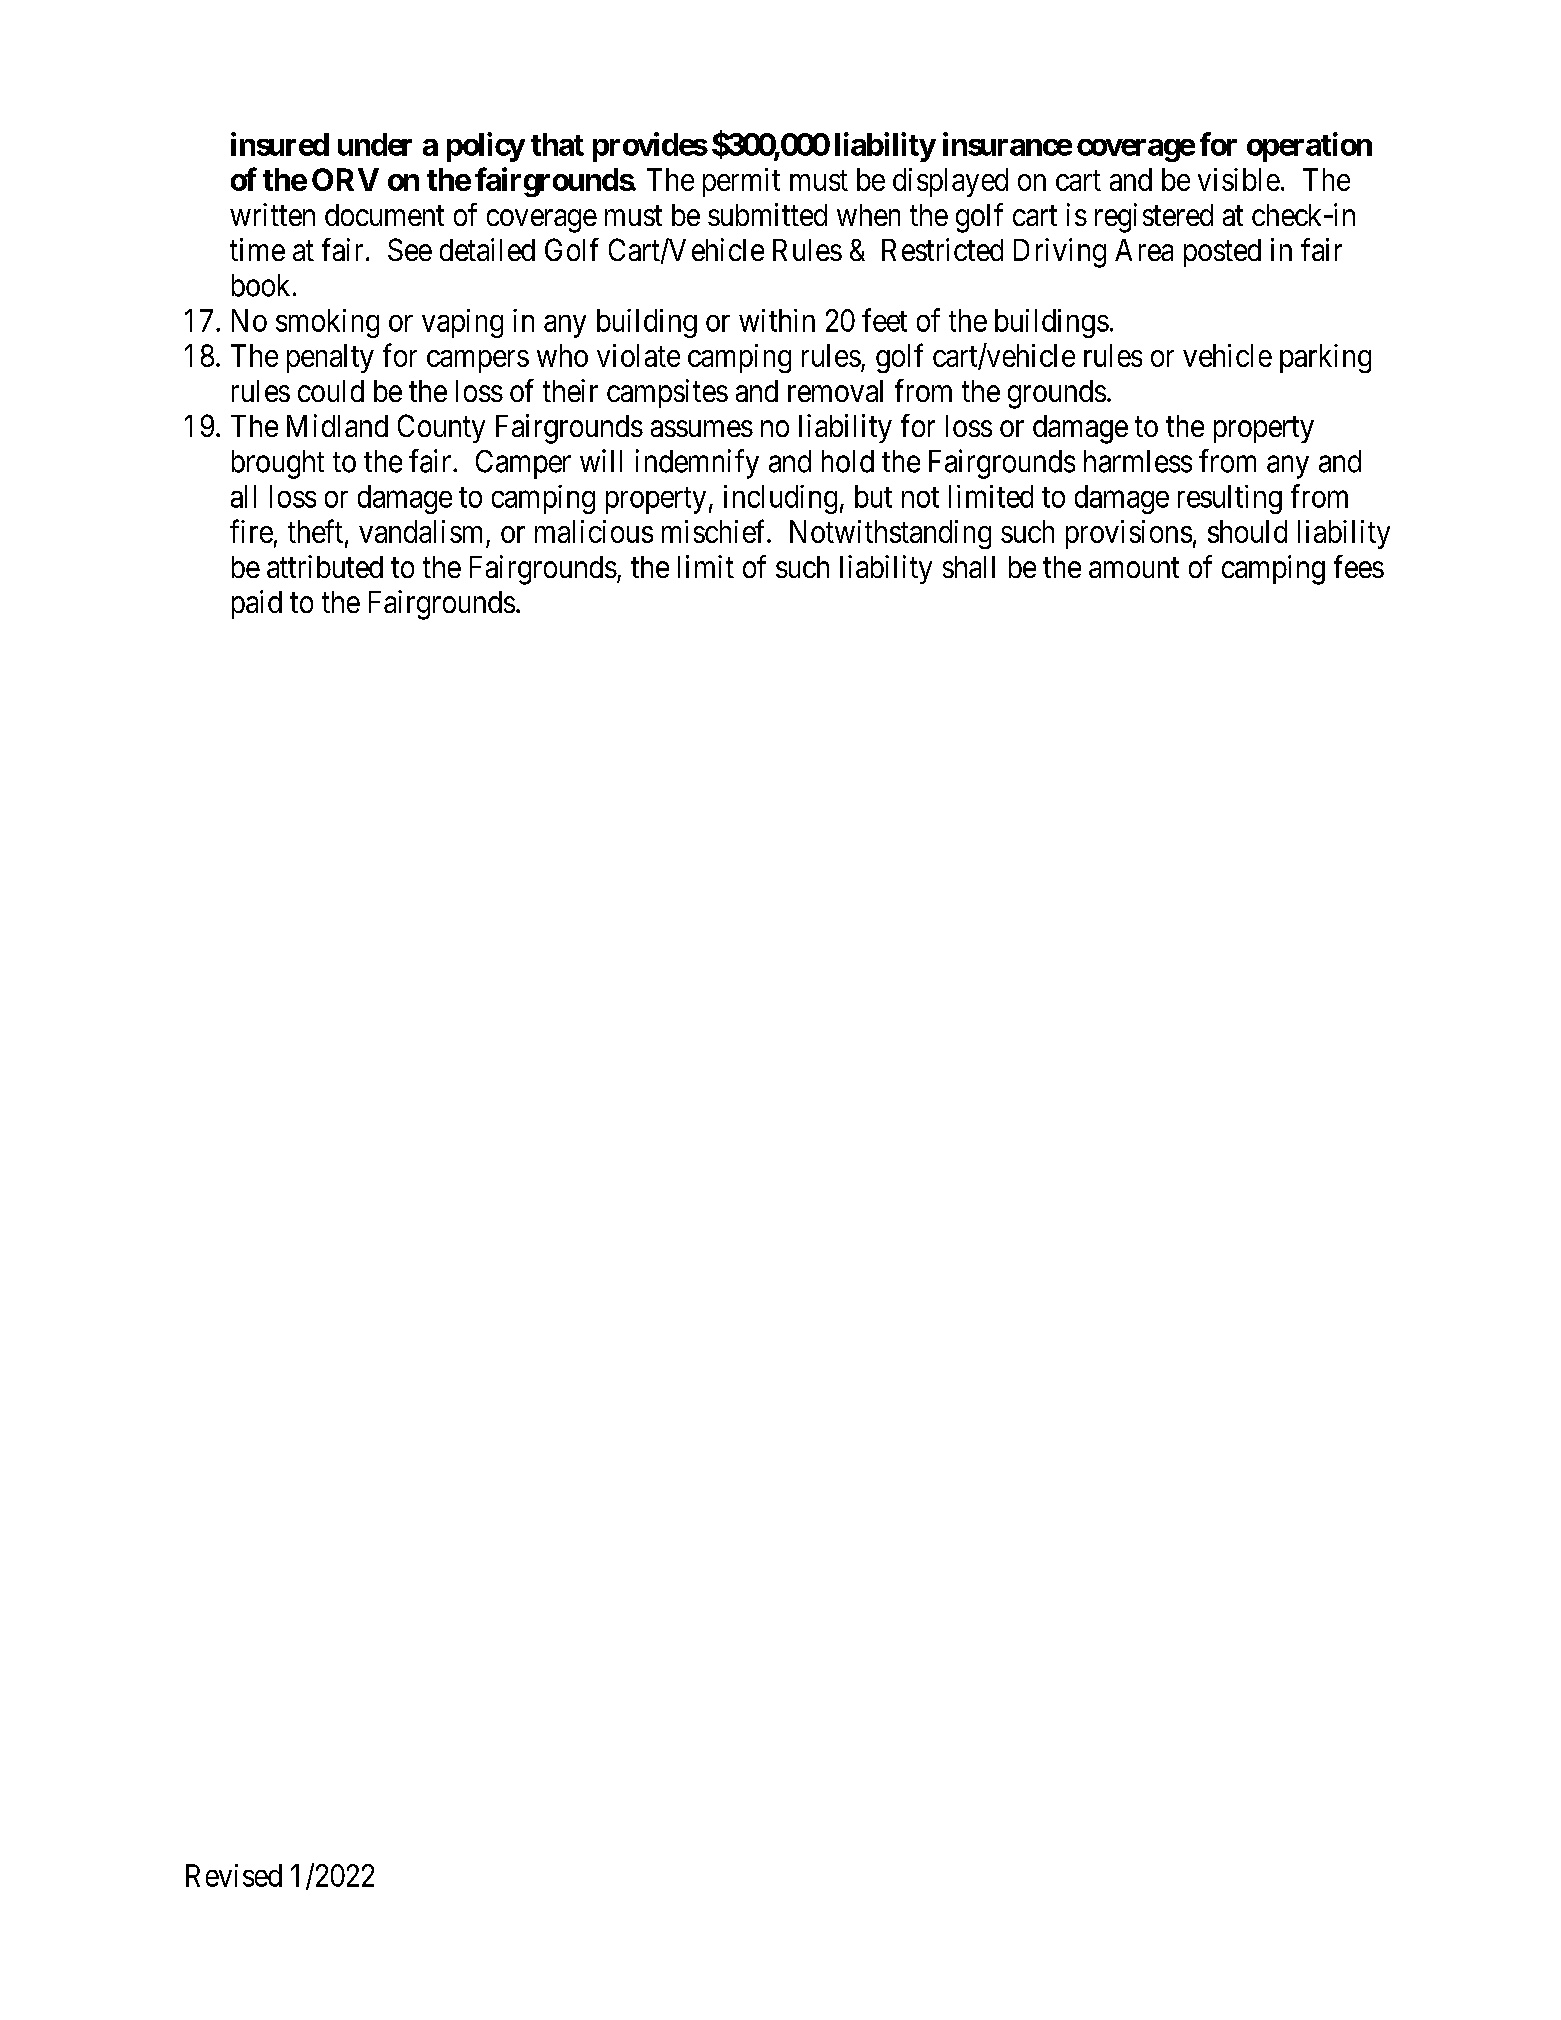 This document has height=2020, width=1561. What do you see at coordinates (257, 604) in the document?
I see `paid` at bounding box center [257, 604].
